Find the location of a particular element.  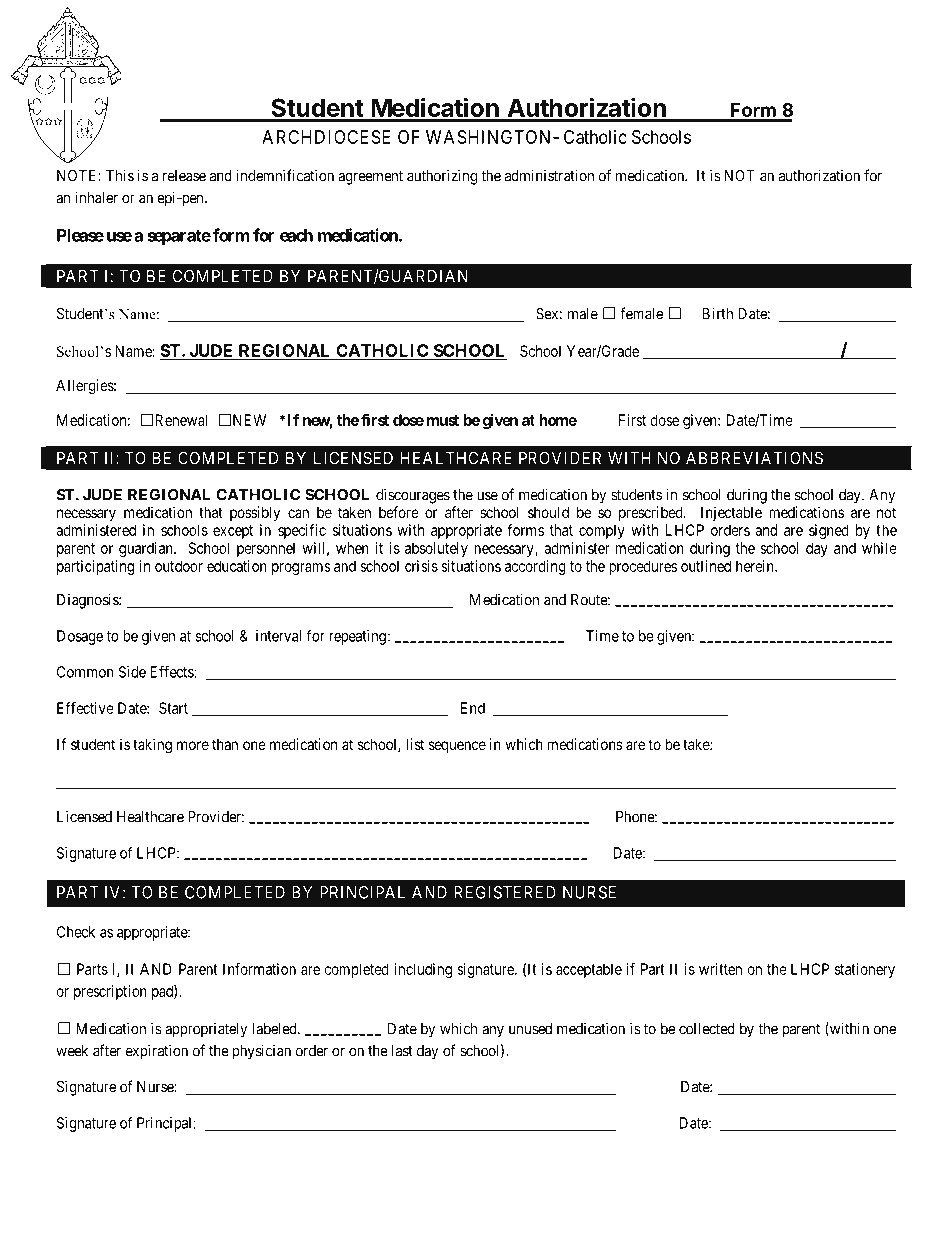

release is located at coordinates (184, 176).
